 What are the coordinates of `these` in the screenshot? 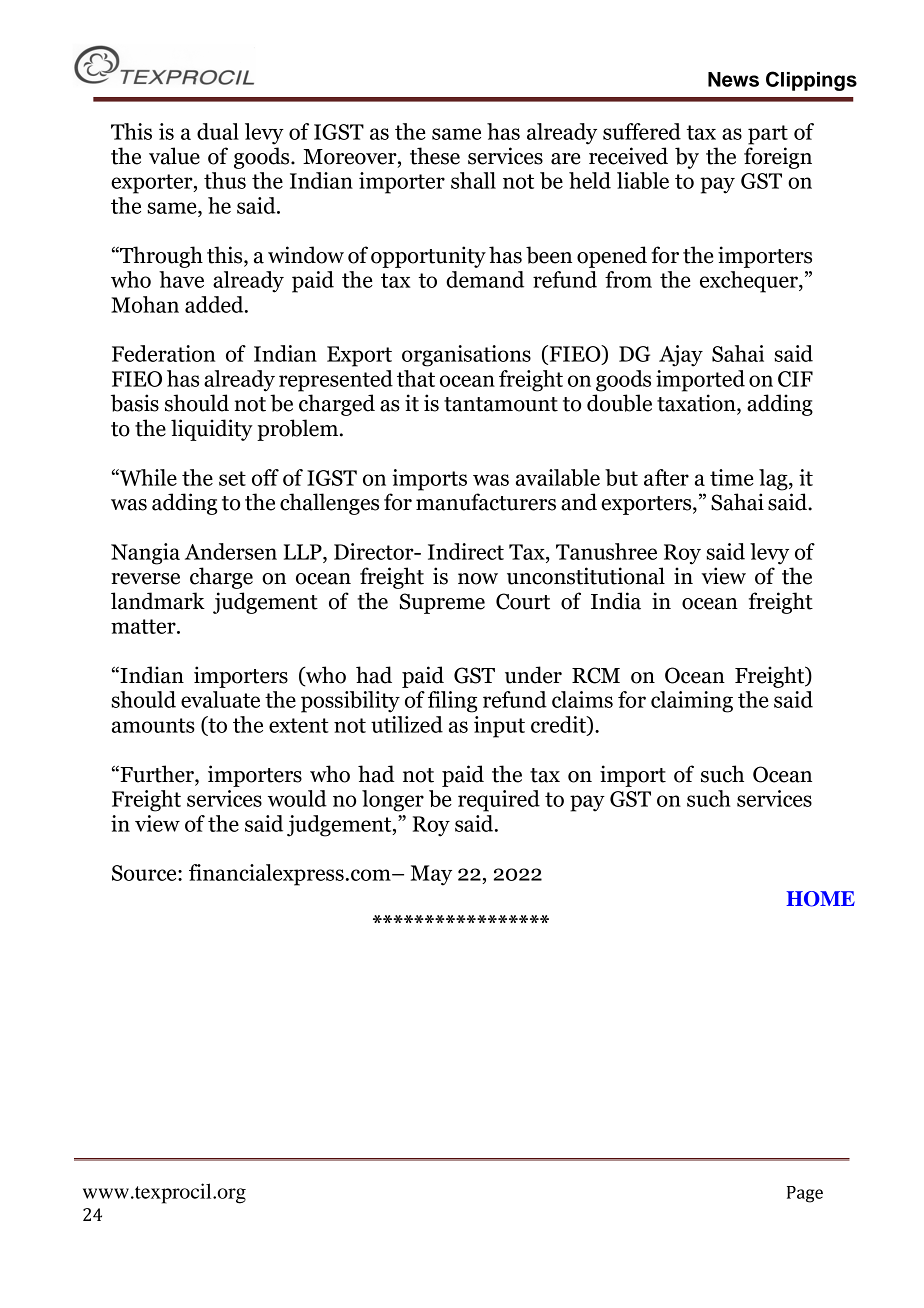 It's located at (435, 156).
